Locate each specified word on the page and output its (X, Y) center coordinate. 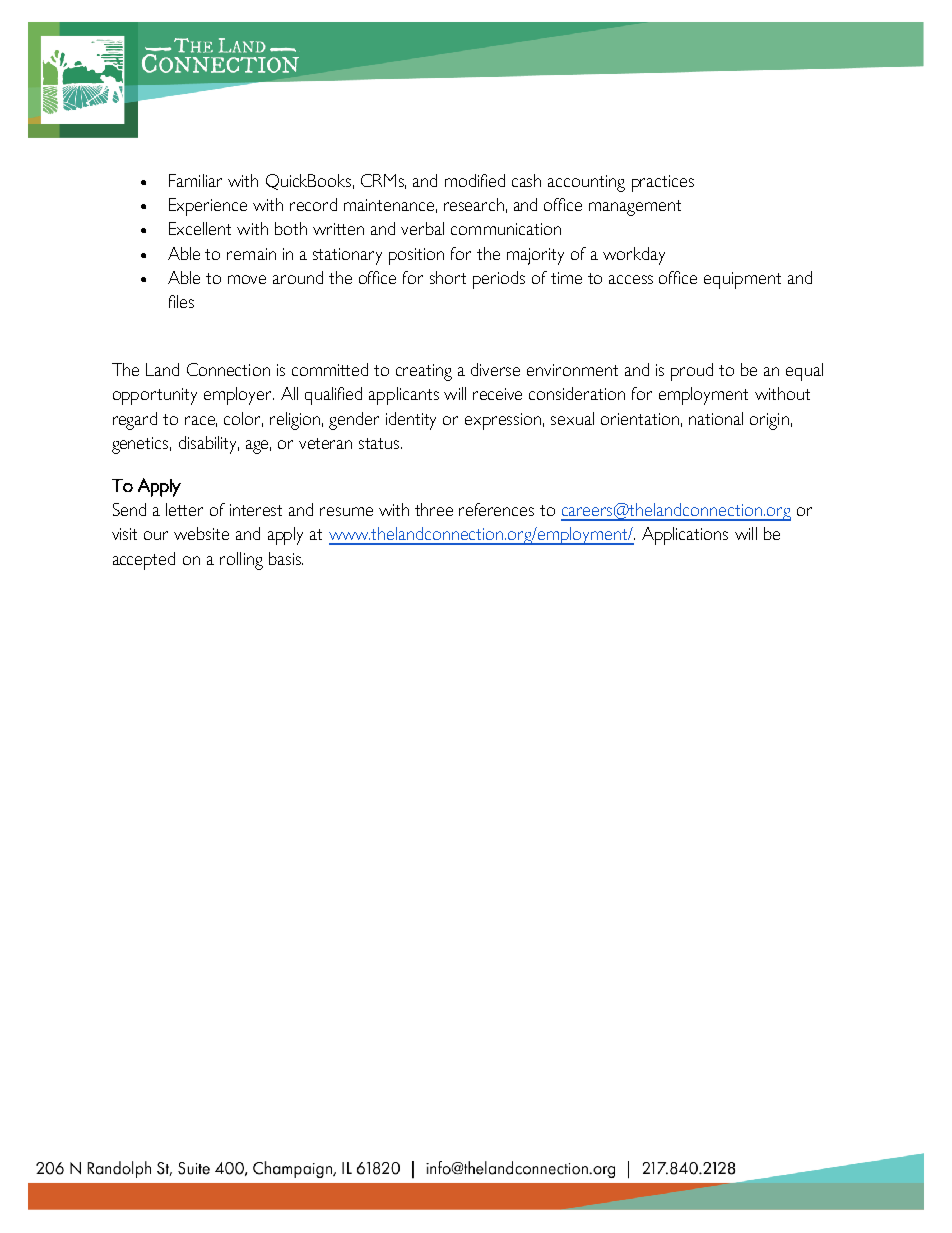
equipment (742, 280)
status (380, 443)
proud (692, 372)
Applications (685, 536)
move (247, 279)
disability (209, 445)
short (448, 277)
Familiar (195, 180)
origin (769, 421)
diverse (495, 369)
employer (239, 396)
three (434, 509)
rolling (241, 561)
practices (663, 183)
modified (475, 180)
